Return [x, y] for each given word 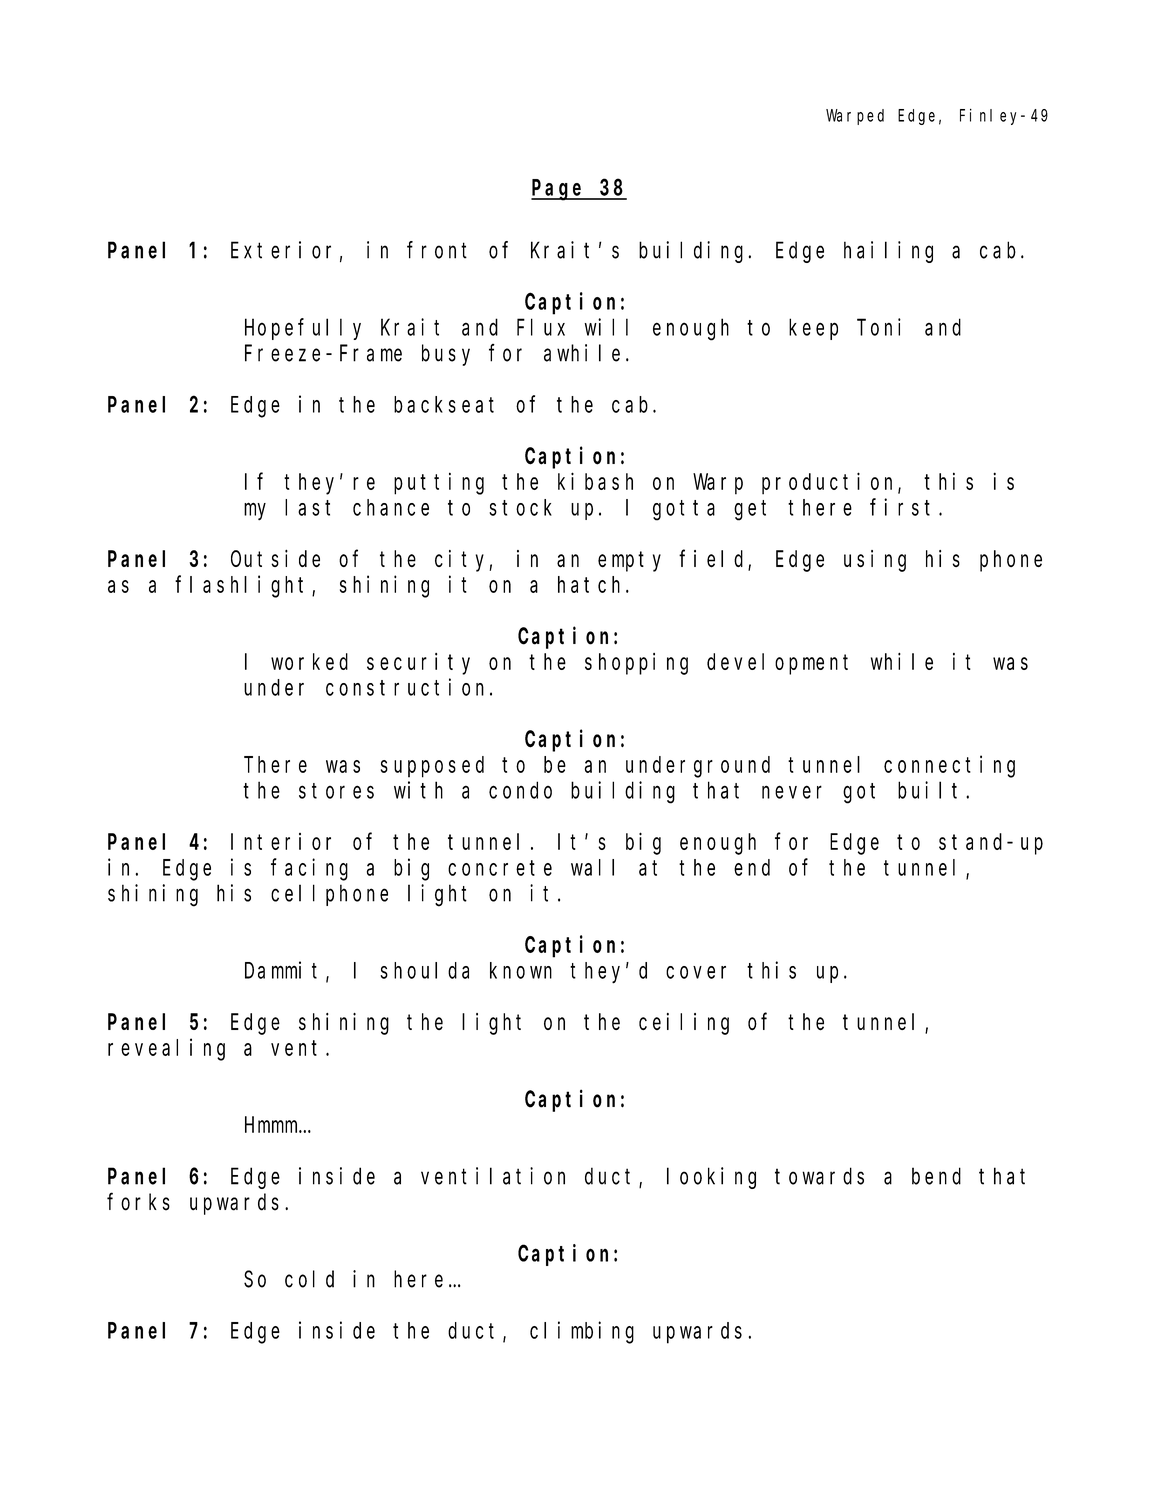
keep [813, 329]
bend [936, 1176]
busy [446, 355]
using [875, 561]
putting [439, 483]
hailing [888, 252]
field [714, 559]
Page [559, 190]
